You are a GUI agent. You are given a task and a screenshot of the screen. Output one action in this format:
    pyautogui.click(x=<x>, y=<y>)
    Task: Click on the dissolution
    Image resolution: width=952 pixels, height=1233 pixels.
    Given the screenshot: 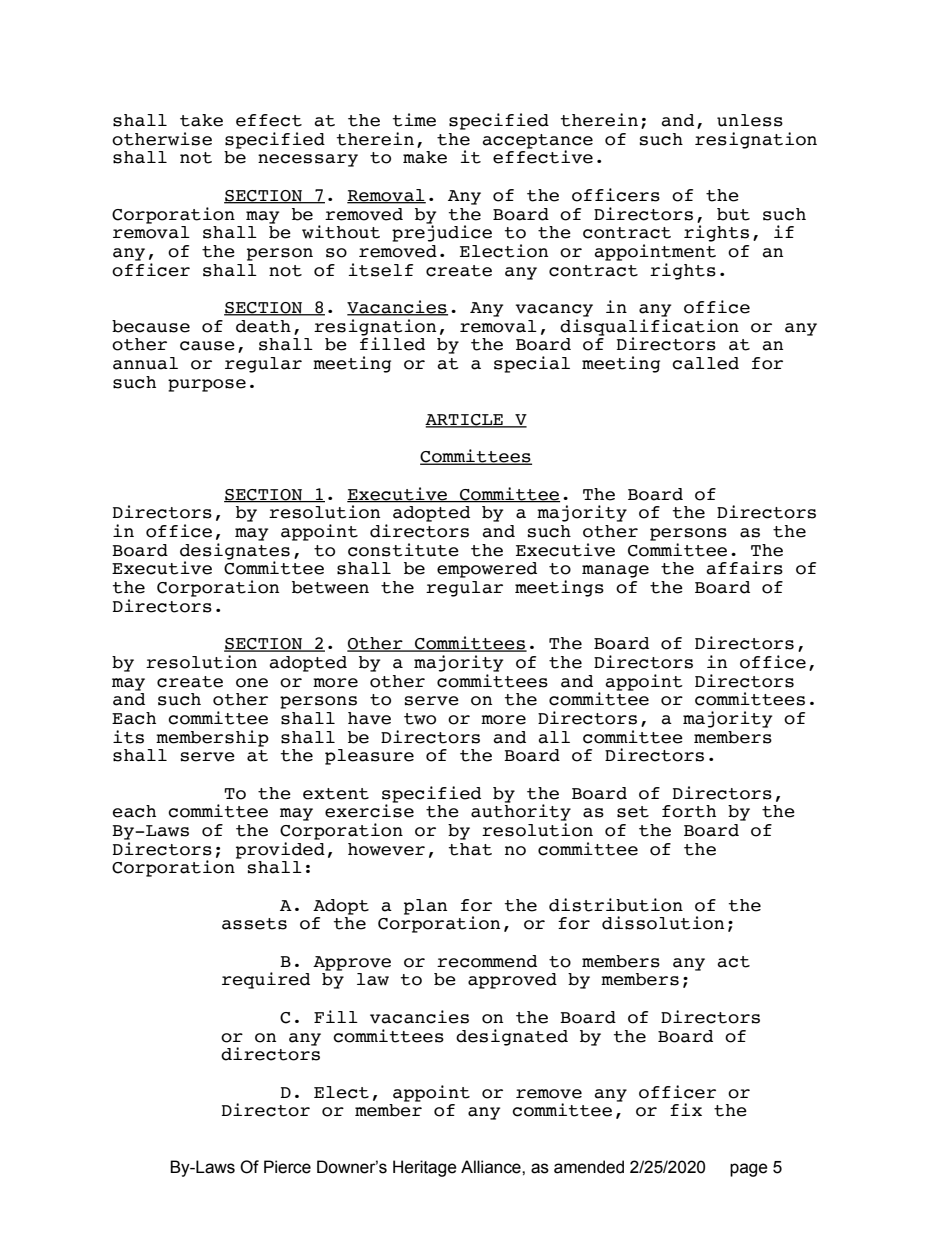 What is the action you would take?
    pyautogui.click(x=663, y=923)
